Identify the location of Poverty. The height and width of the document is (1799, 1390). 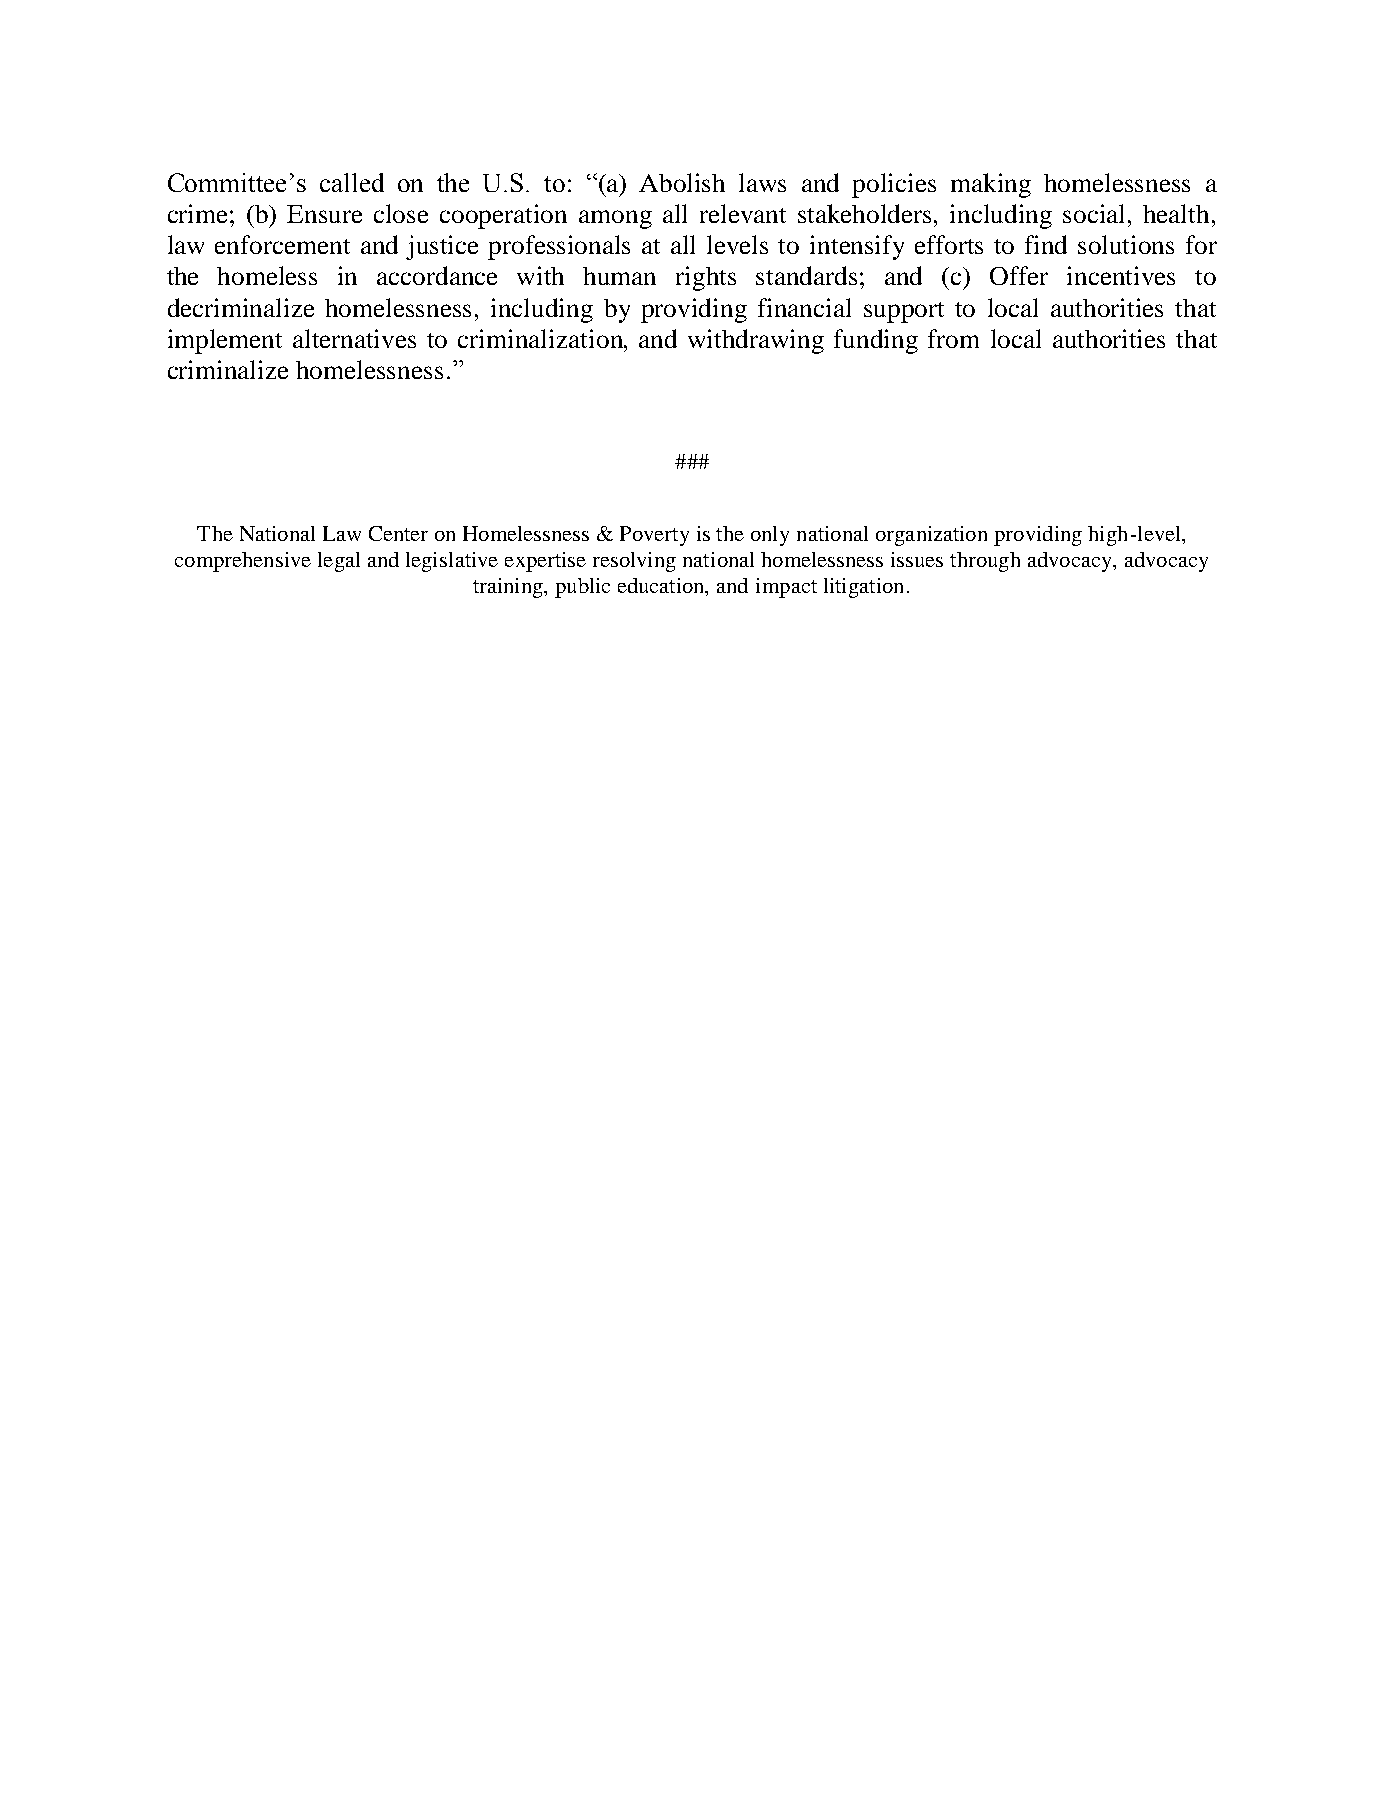
(654, 536).
